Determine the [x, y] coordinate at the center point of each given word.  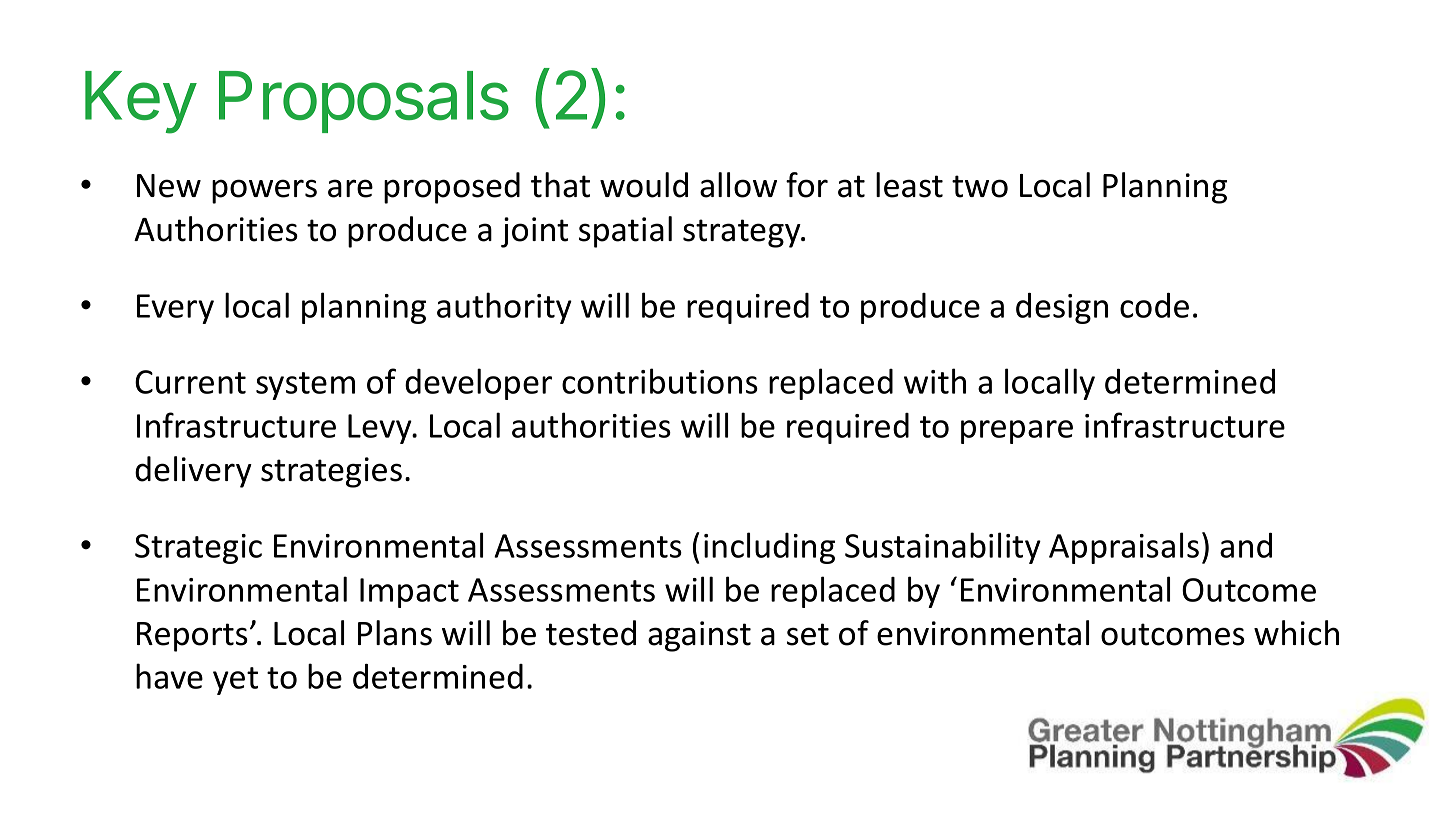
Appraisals [1124, 548]
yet [235, 681]
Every [175, 309]
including [769, 548]
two [980, 186]
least [909, 185]
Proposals [364, 102]
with [935, 381]
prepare [1017, 432]
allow [738, 185]
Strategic [198, 549]
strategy [743, 233]
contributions [660, 381]
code [1154, 305]
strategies [331, 472]
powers [264, 191]
